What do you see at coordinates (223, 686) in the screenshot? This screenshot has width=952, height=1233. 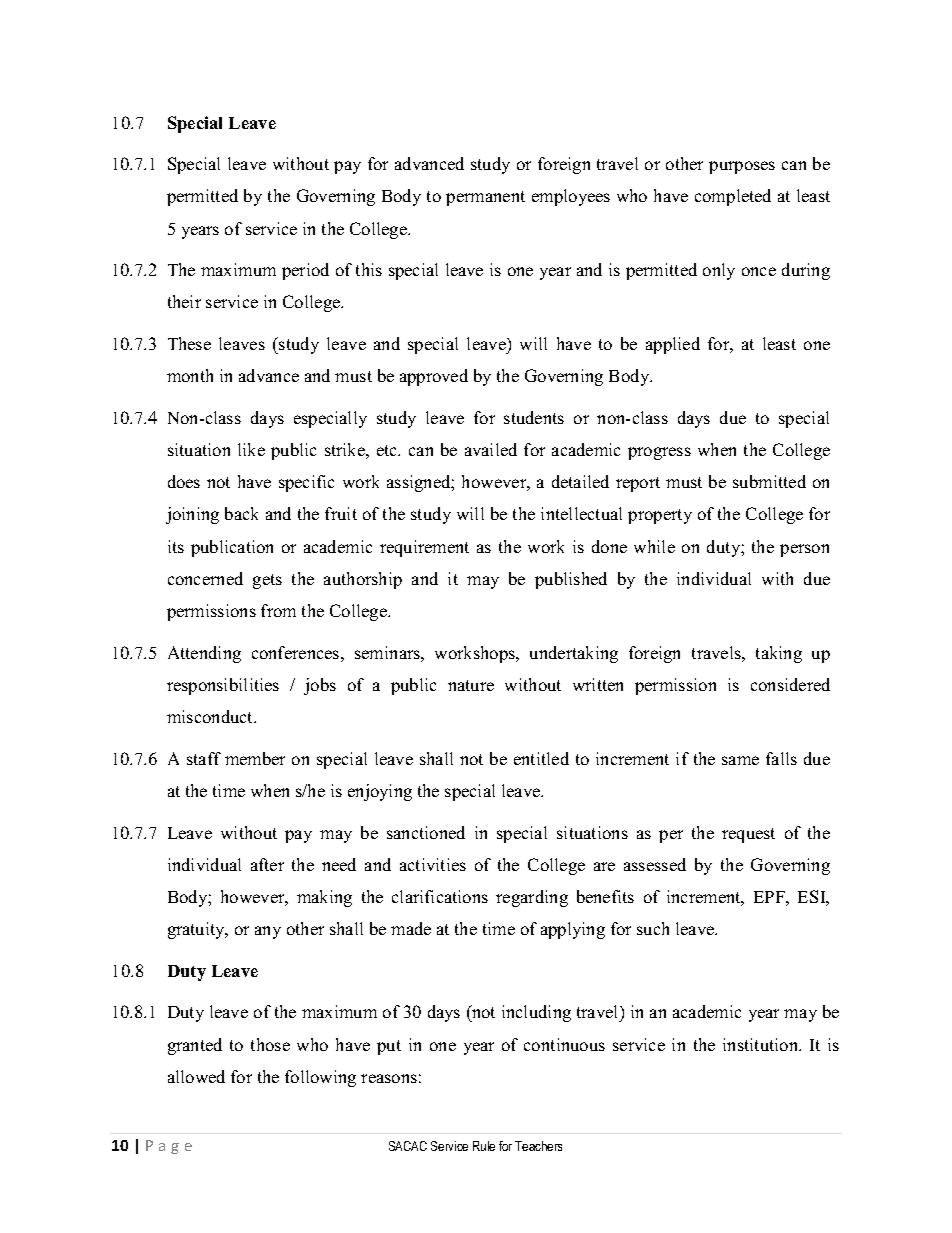 I see `responsibilities` at bounding box center [223, 686].
